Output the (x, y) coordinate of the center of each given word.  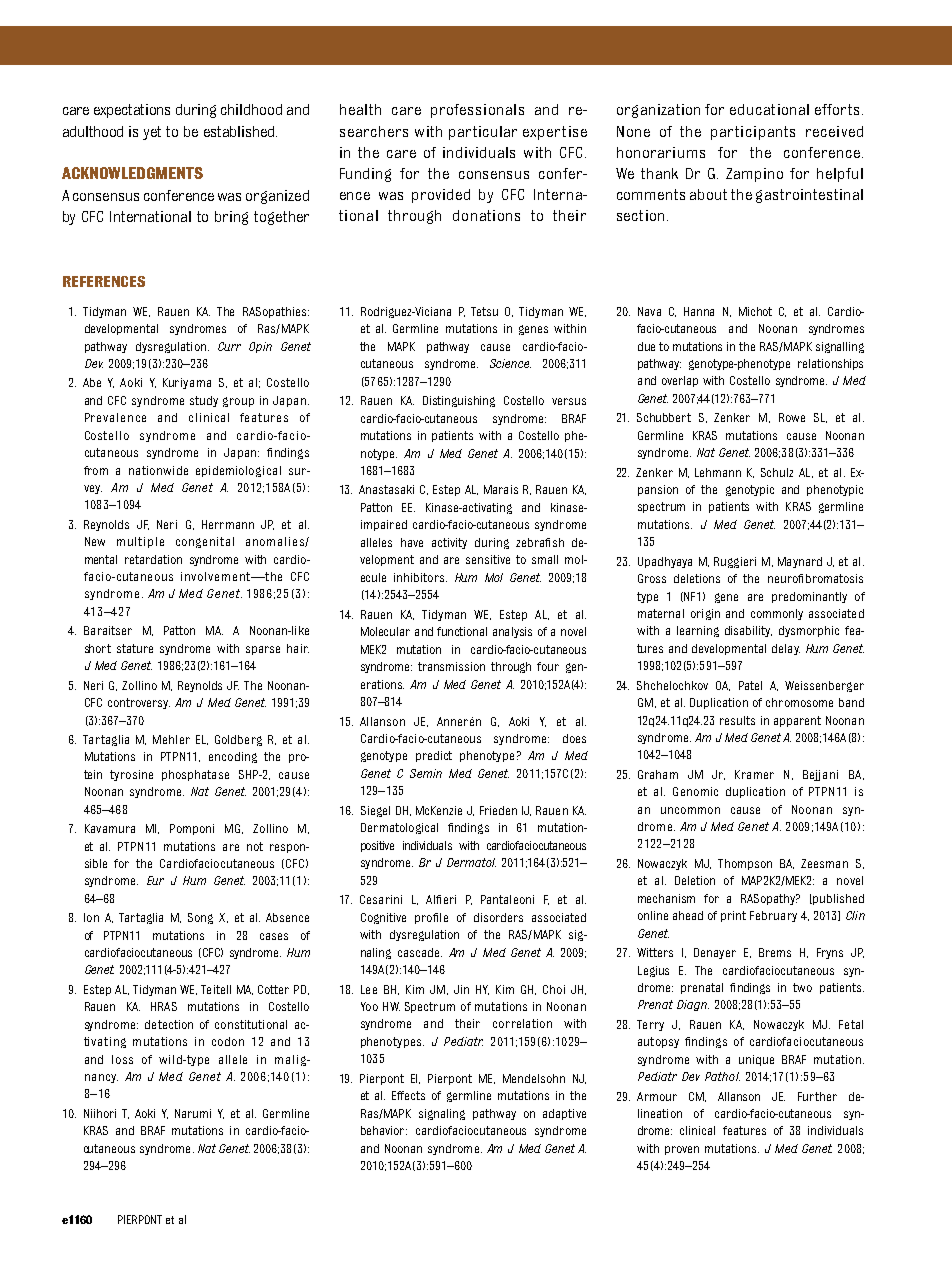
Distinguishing (459, 401)
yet (152, 133)
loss (122, 1059)
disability (748, 631)
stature (135, 648)
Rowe (792, 417)
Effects (408, 1095)
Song (200, 918)
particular (483, 133)
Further (817, 1096)
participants (753, 133)
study (204, 401)
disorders (498, 917)
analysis (512, 632)
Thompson (745, 864)
